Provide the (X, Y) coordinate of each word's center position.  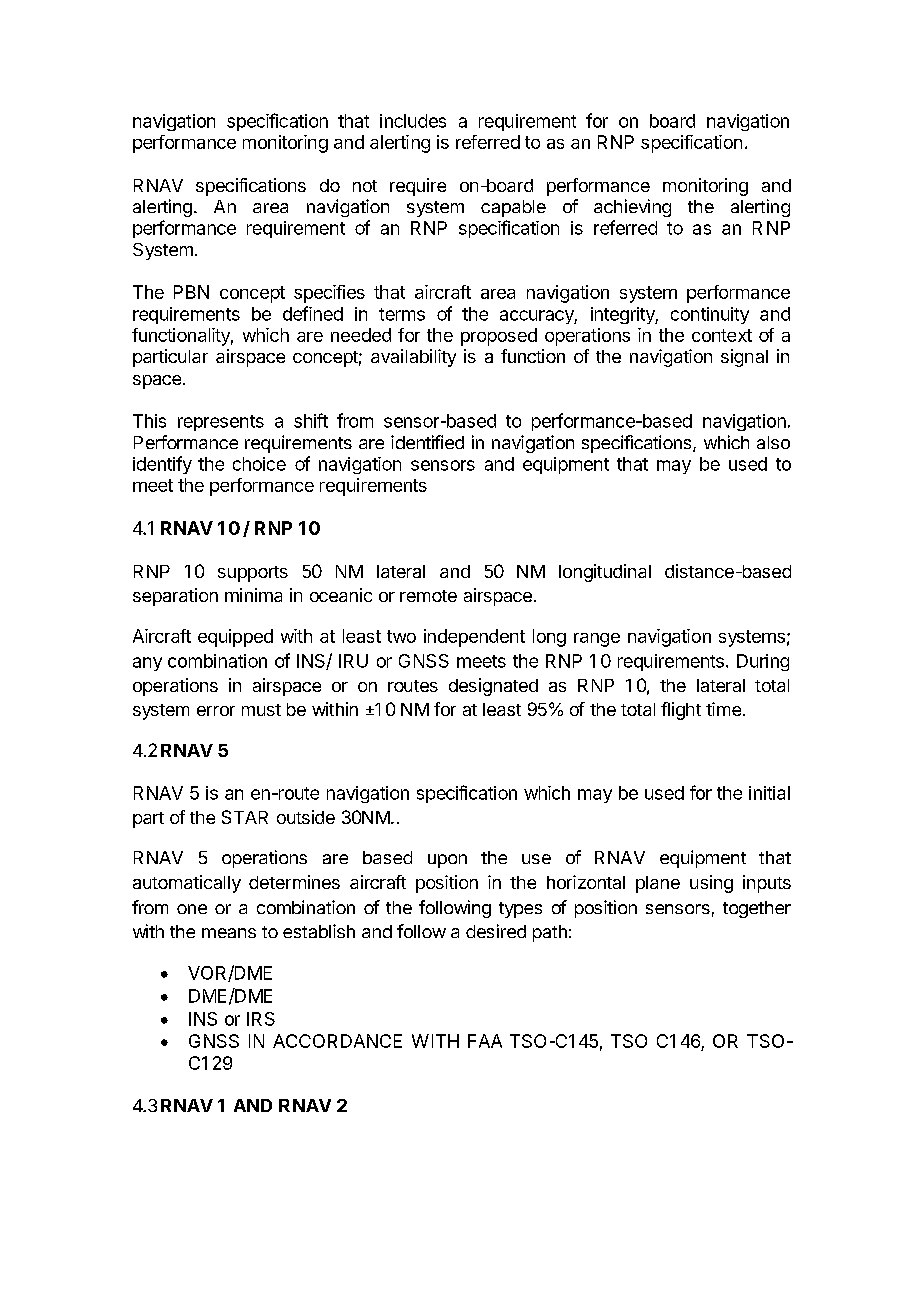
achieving (632, 208)
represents (221, 423)
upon (447, 861)
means (229, 933)
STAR (245, 817)
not (365, 186)
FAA (485, 1041)
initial (769, 793)
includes (413, 121)
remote (428, 596)
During (763, 662)
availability (413, 358)
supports (253, 574)
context (722, 335)
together (757, 909)
